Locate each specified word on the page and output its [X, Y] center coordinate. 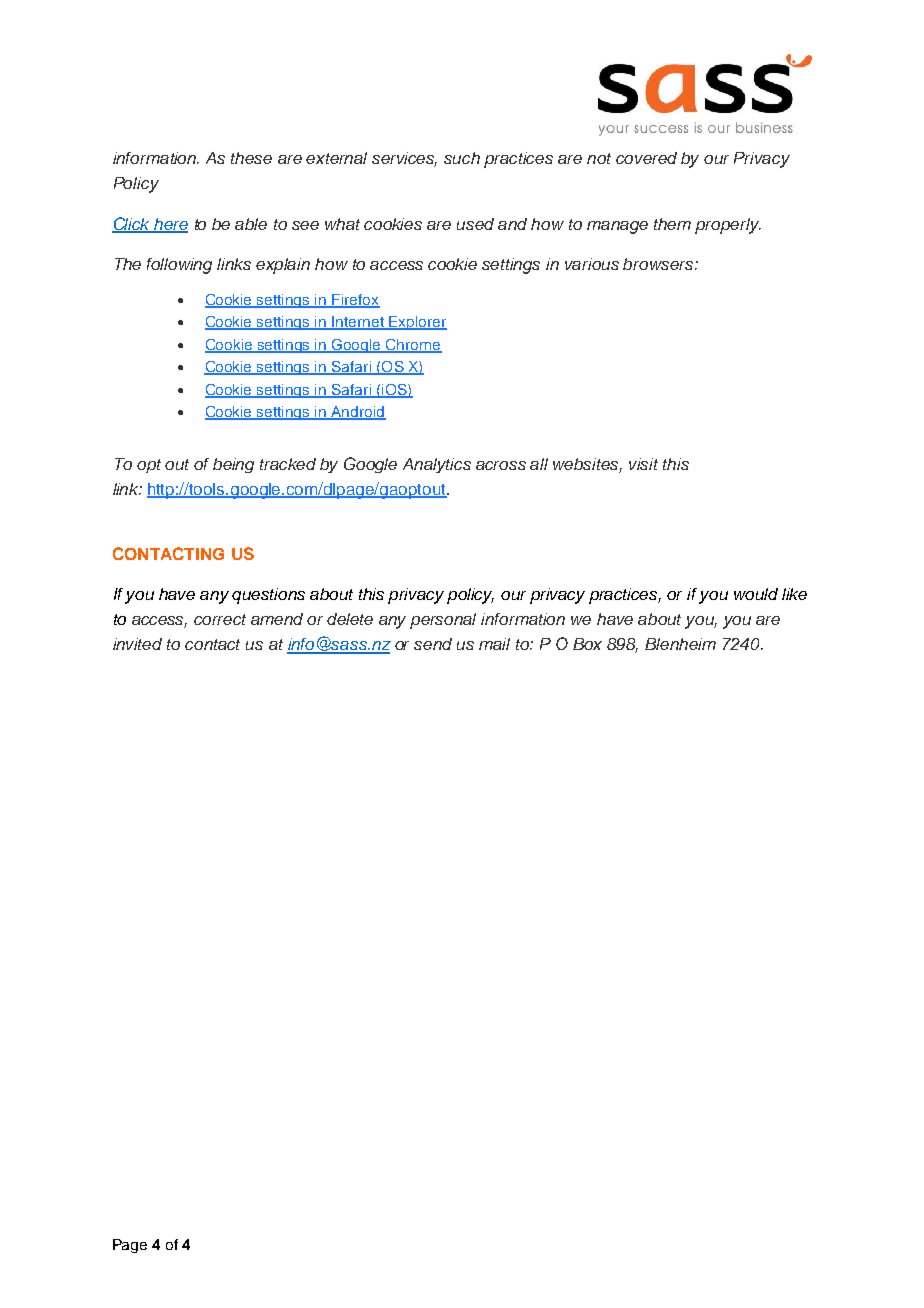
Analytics [437, 465]
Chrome [413, 346]
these [251, 158]
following [179, 266]
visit [643, 464]
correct [220, 619]
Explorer [417, 323]
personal [443, 621]
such [462, 158]
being [233, 465]
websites [587, 465]
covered [646, 158]
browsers [659, 264]
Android [357, 413]
